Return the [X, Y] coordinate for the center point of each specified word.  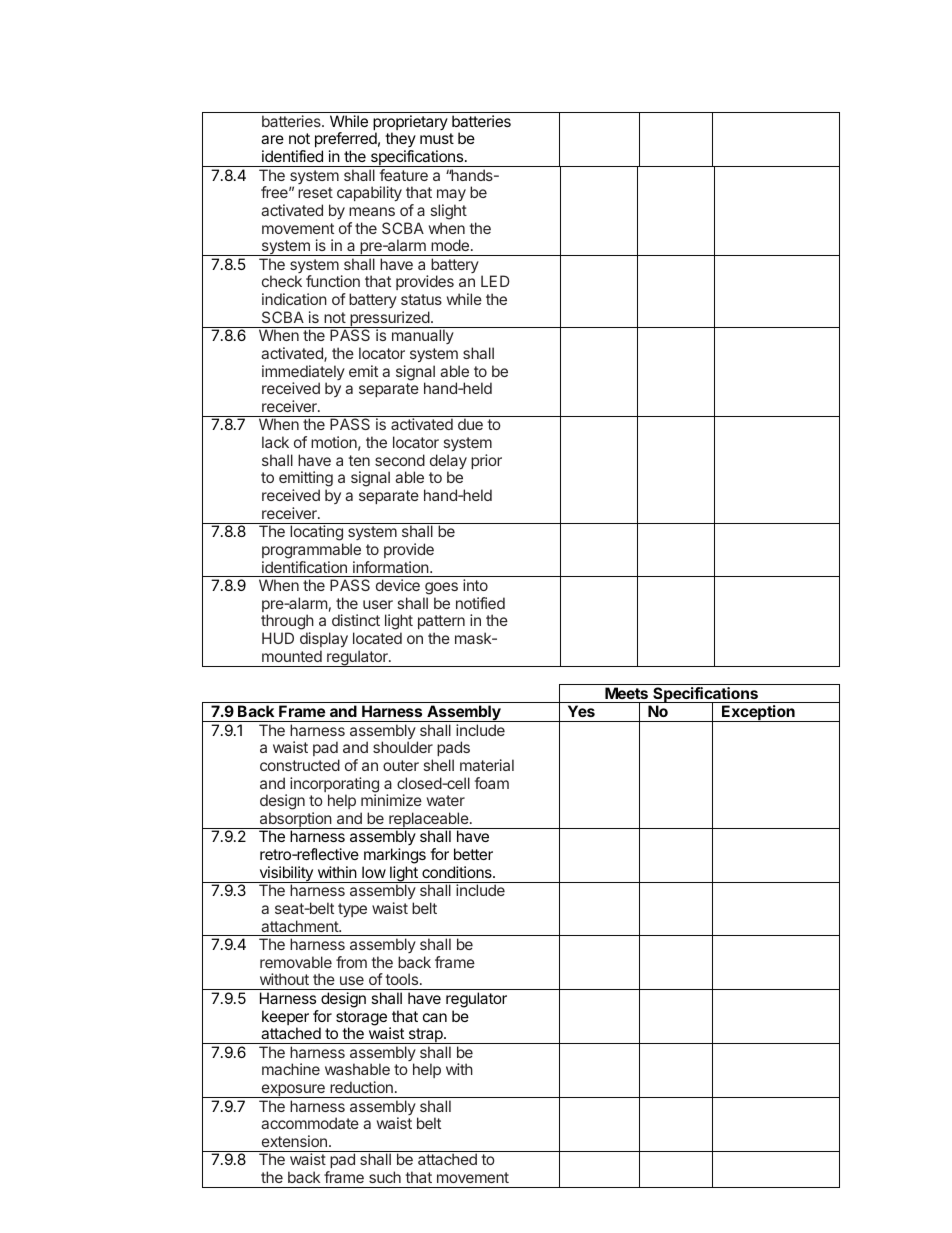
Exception [758, 713]
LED [495, 281]
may [451, 197]
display [324, 639]
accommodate [310, 1123]
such [385, 1177]
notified [480, 603]
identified [292, 156]
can [435, 1017]
